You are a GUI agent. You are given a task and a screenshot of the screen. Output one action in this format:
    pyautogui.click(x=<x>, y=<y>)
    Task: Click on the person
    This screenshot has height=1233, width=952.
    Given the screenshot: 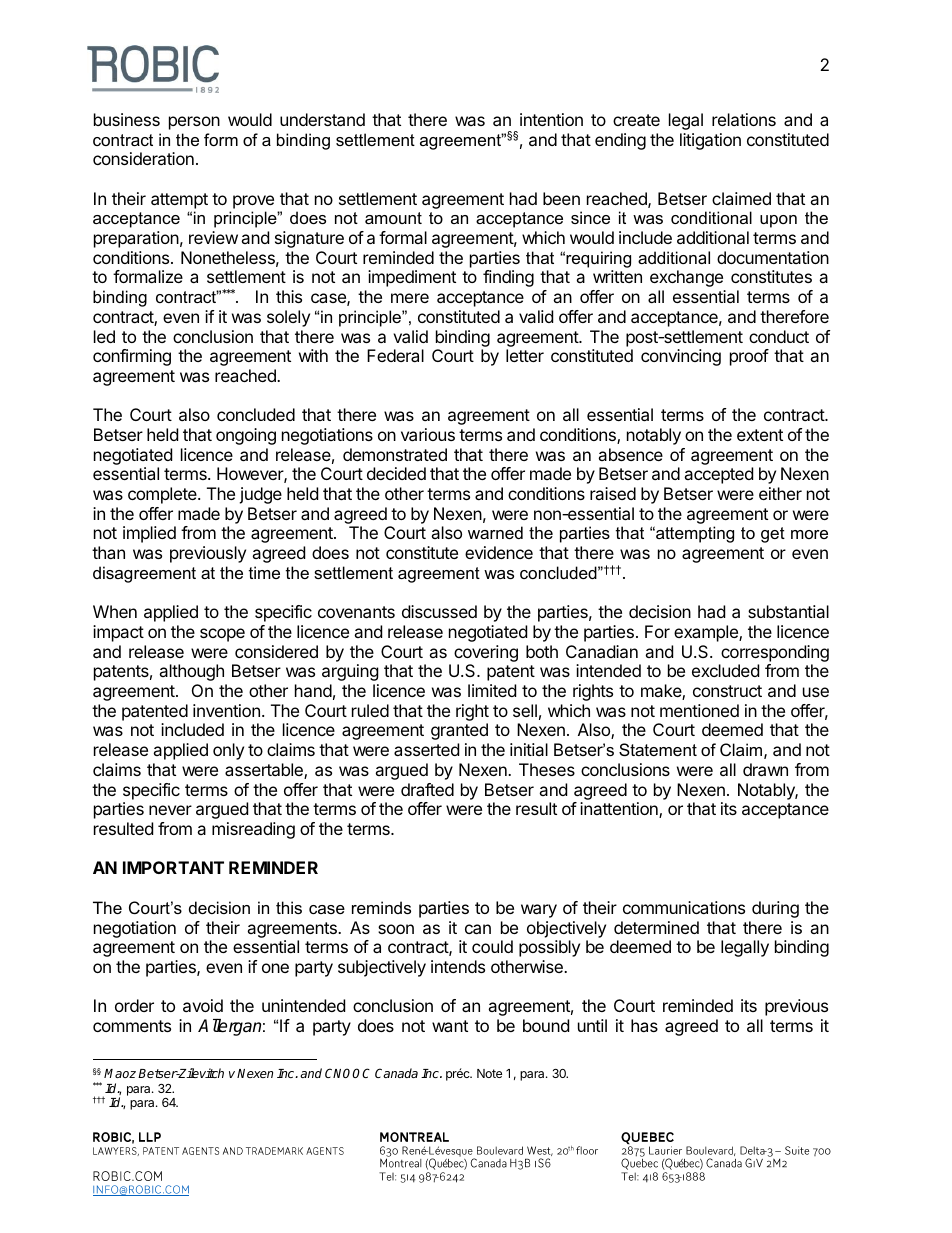 What is the action you would take?
    pyautogui.click(x=194, y=123)
